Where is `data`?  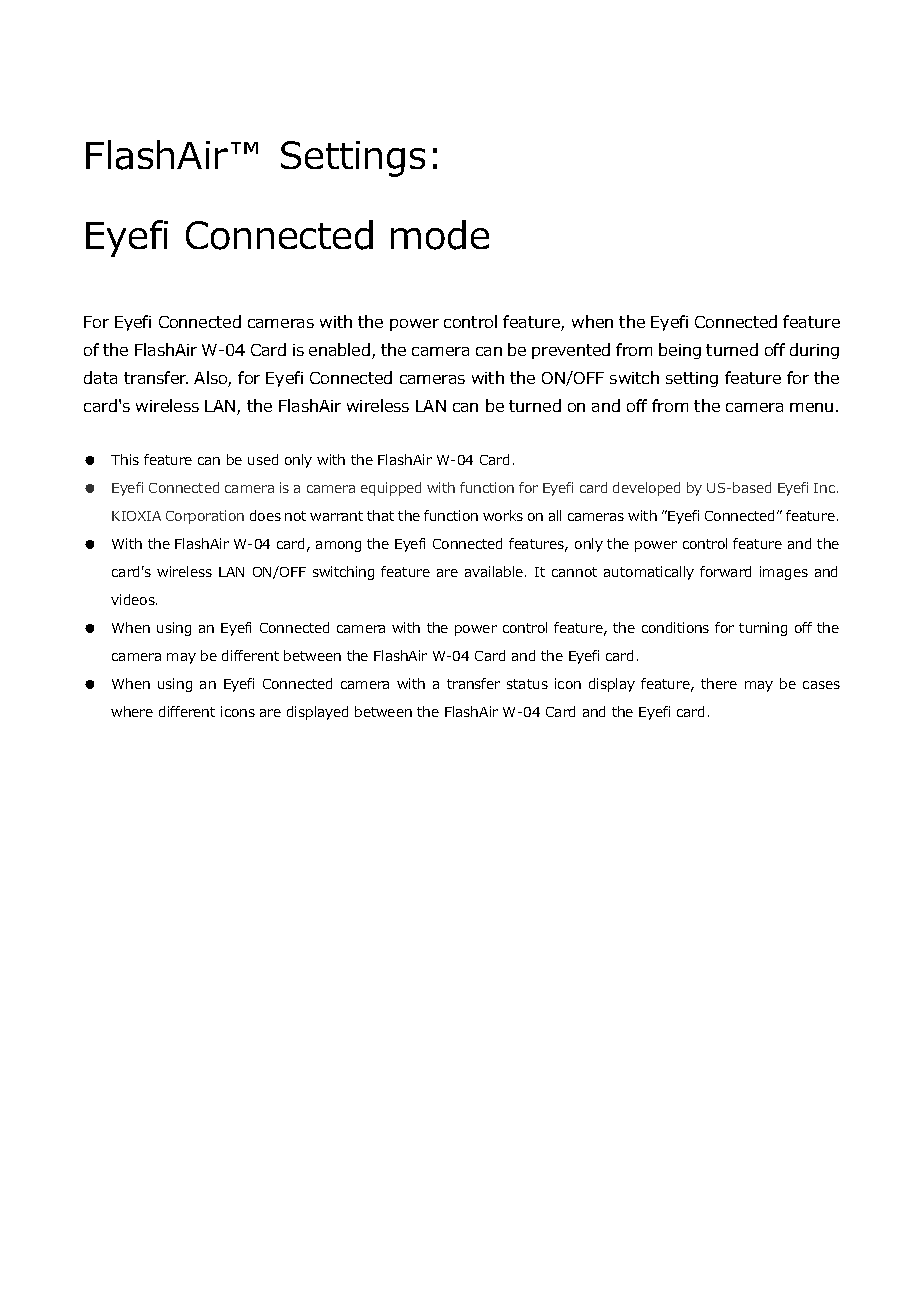
data is located at coordinates (100, 377).
